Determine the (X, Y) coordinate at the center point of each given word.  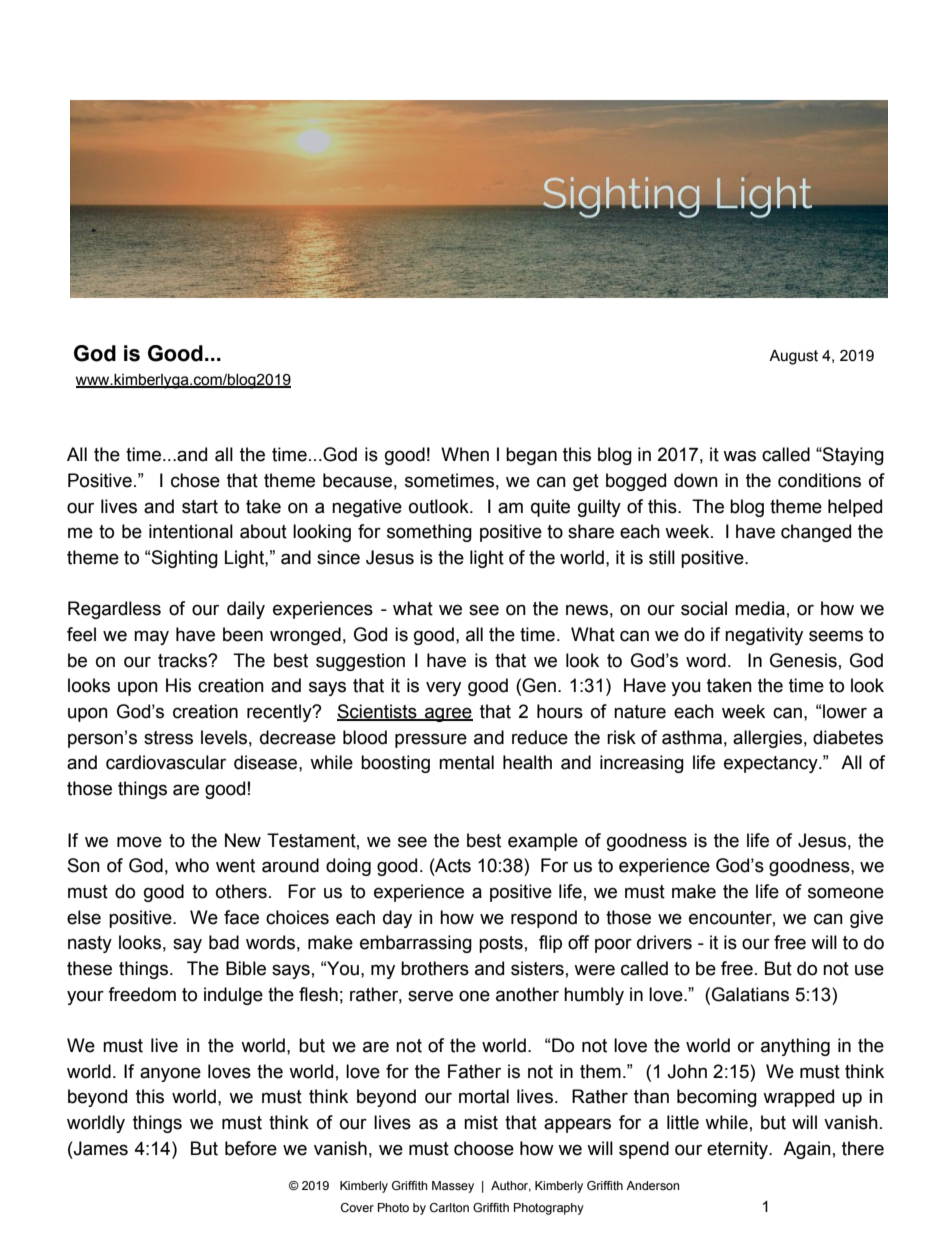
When (465, 454)
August (793, 357)
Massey (453, 1187)
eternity (739, 1150)
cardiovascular (166, 762)
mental (466, 762)
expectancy (772, 764)
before (251, 1148)
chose (195, 480)
